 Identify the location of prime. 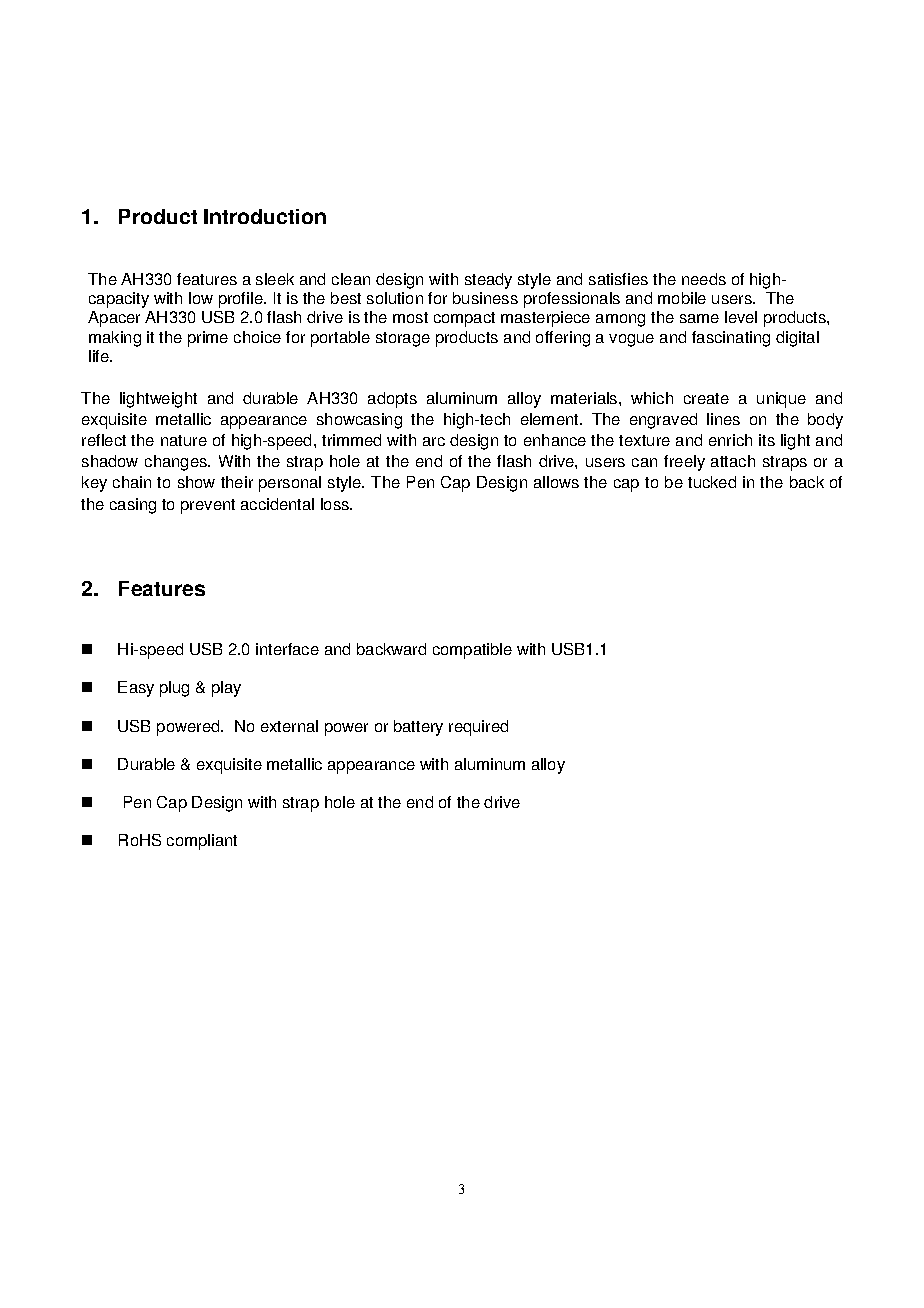
(208, 339).
